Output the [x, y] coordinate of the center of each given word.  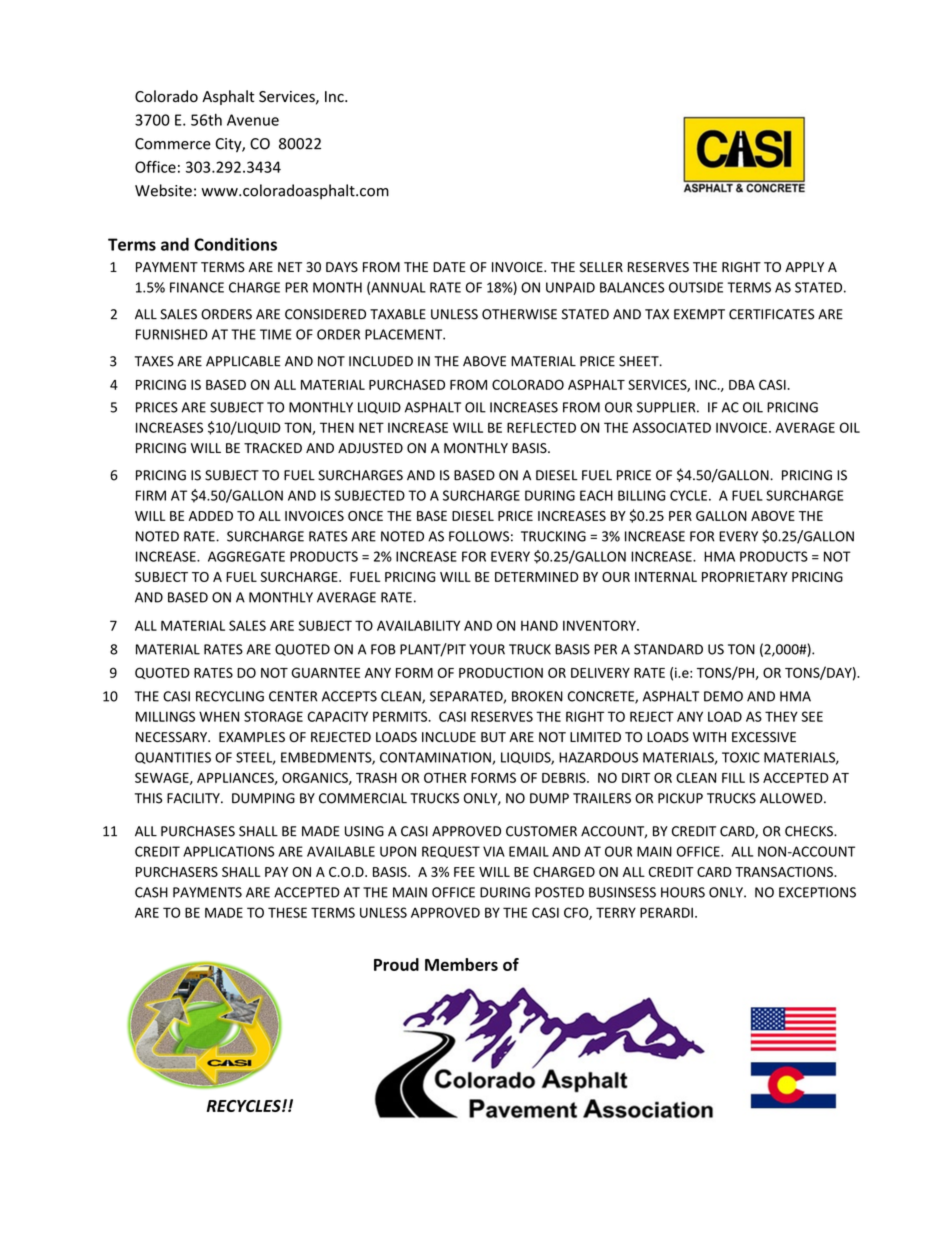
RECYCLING [230, 696]
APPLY [804, 267]
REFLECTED [541, 427]
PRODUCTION [501, 672]
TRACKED [273, 448]
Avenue [253, 120]
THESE [287, 912]
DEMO [723, 696]
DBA [742, 385]
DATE [449, 267]
